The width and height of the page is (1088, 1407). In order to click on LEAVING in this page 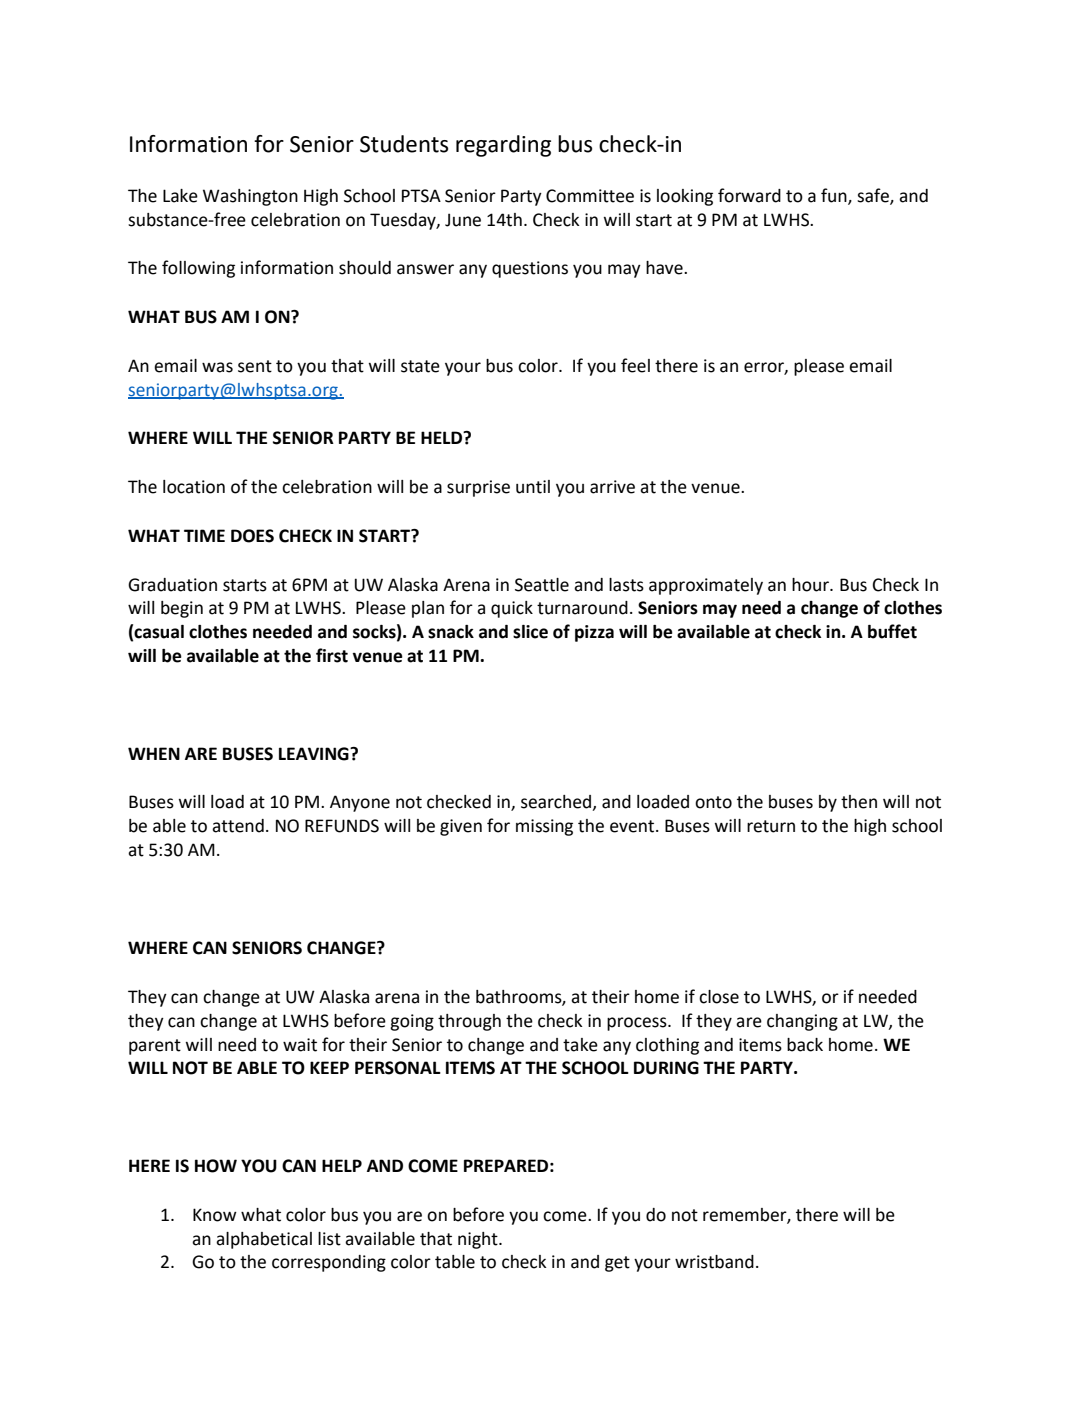, I will do `click(315, 754)`.
